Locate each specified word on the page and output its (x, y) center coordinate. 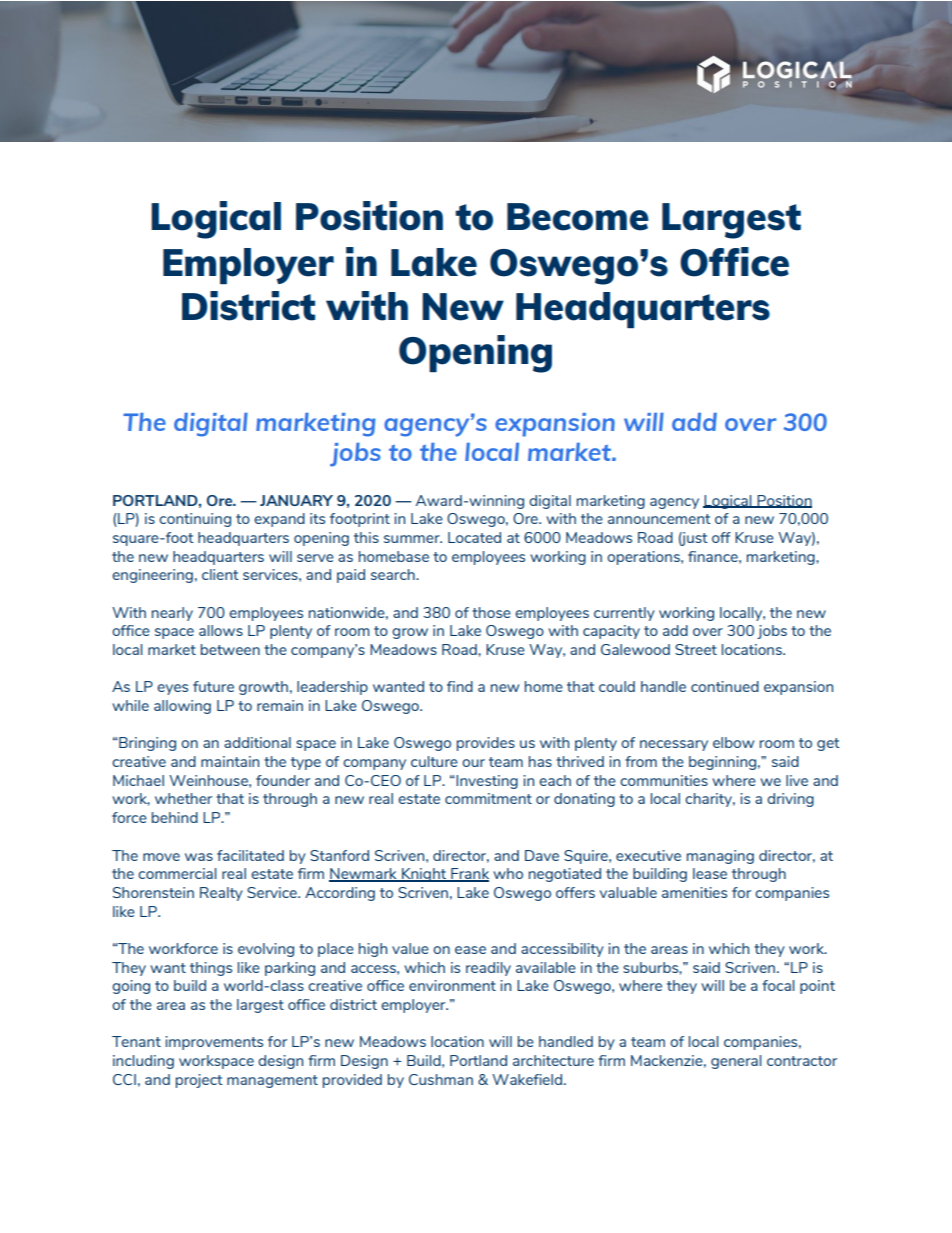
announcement (659, 519)
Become (578, 217)
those (491, 612)
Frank (469, 875)
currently (624, 614)
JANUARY (296, 500)
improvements (214, 1043)
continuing (195, 520)
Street (696, 649)
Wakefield (527, 1079)
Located (474, 537)
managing (720, 857)
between (230, 649)
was (199, 857)
